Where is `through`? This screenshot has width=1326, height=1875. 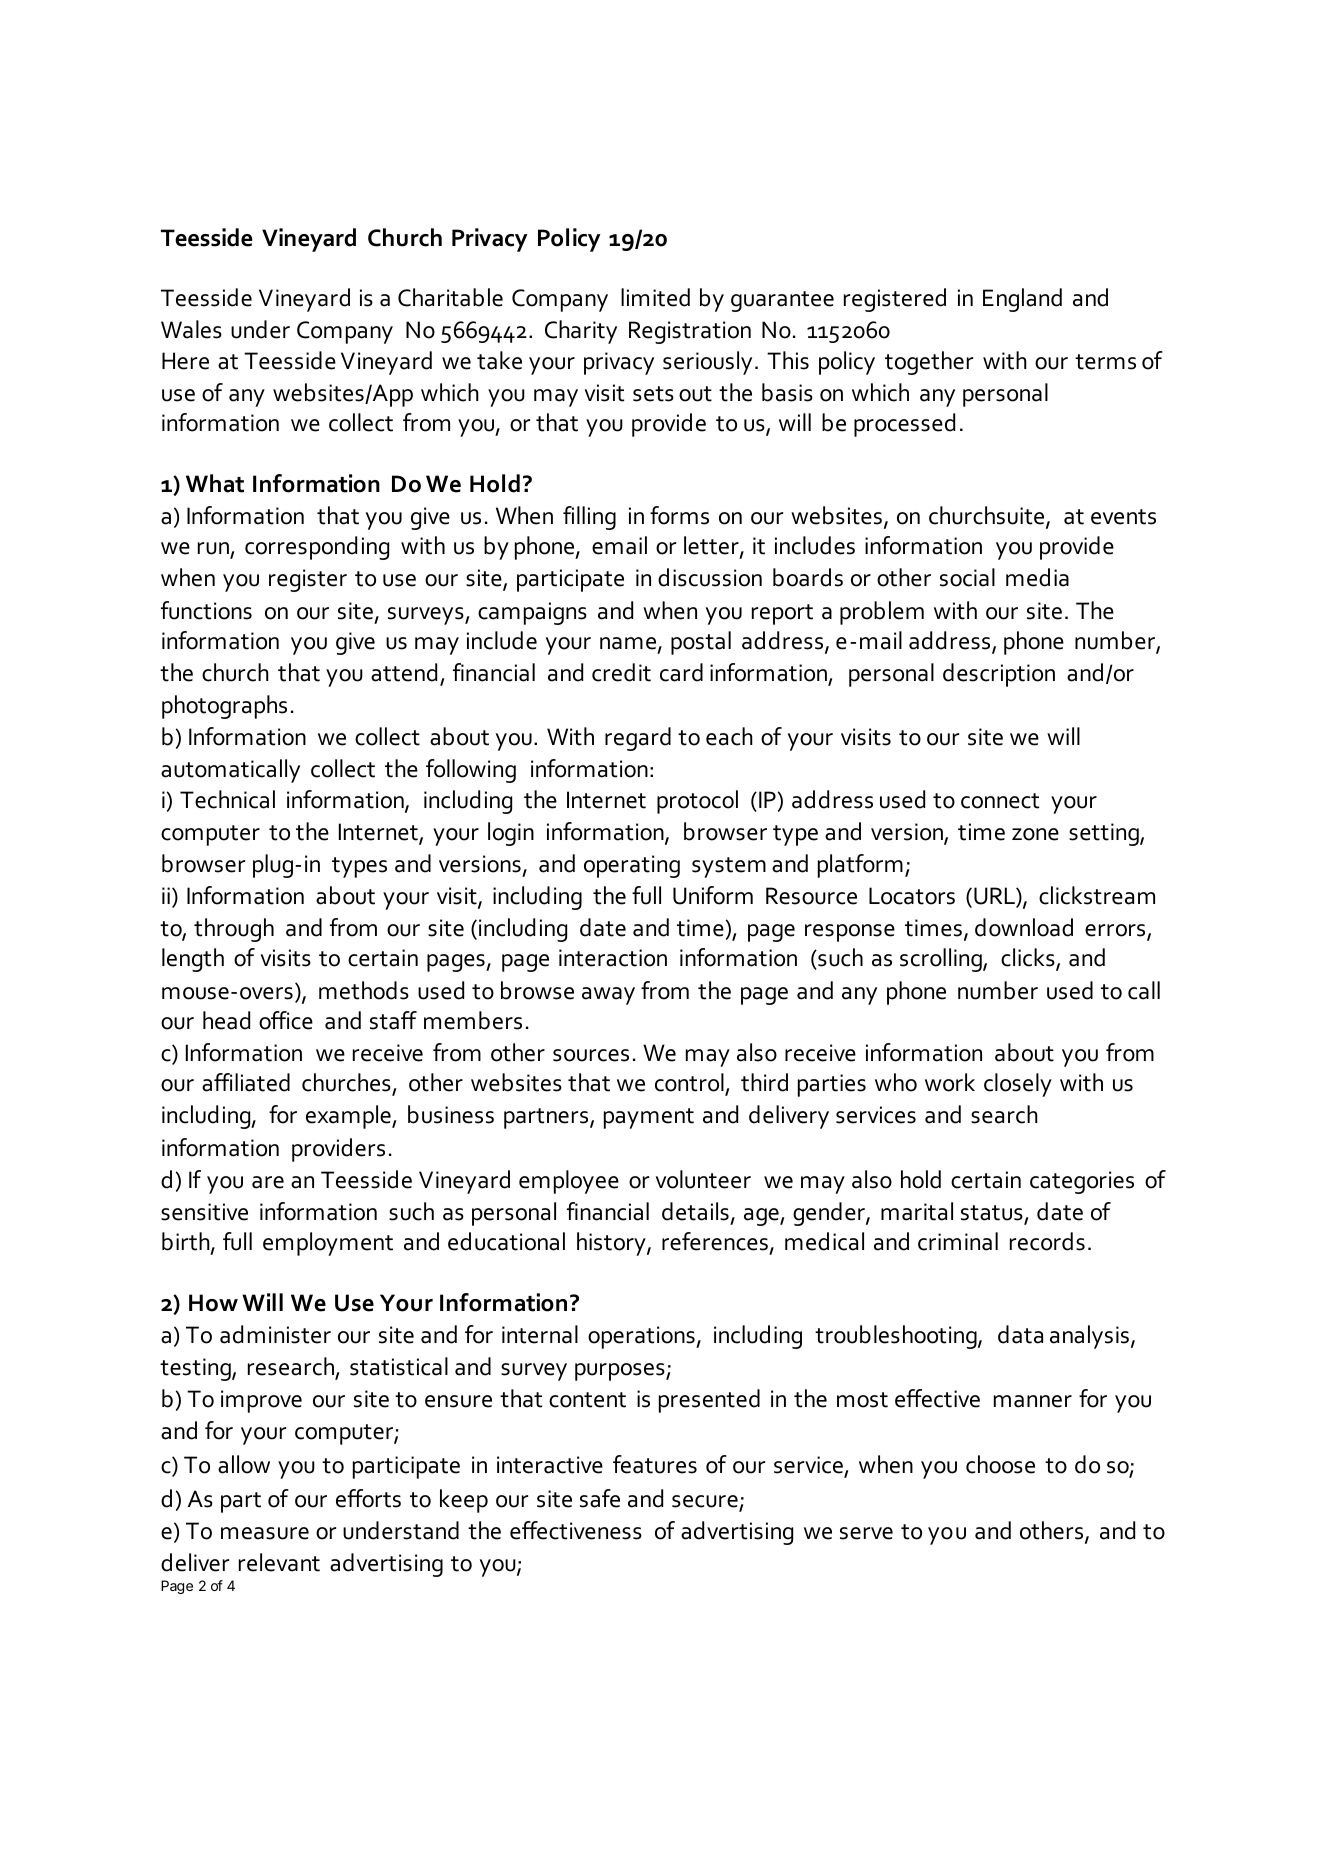
through is located at coordinates (234, 930).
